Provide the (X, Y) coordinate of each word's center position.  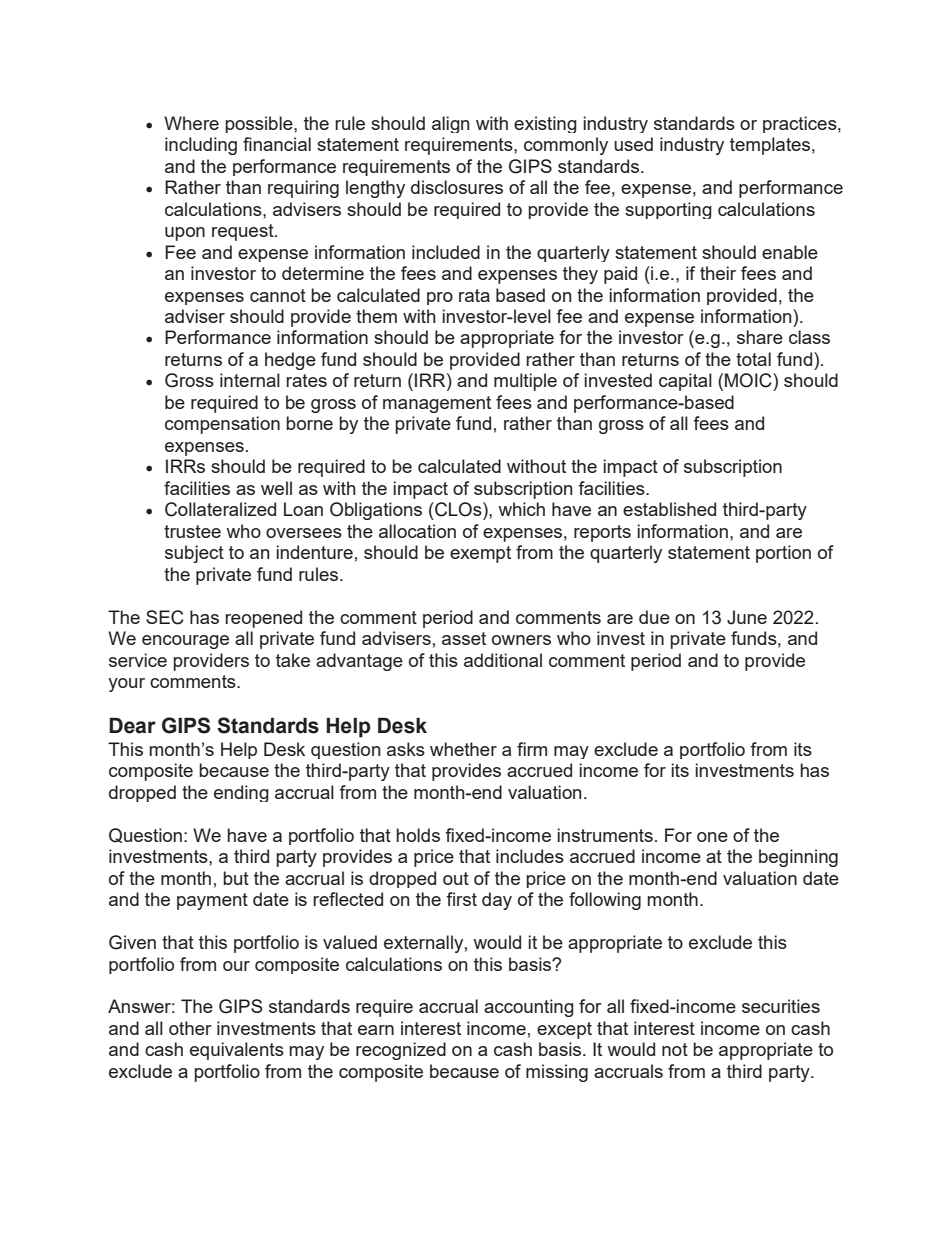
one (712, 837)
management (437, 404)
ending (241, 793)
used (633, 144)
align (450, 124)
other (190, 1028)
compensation (222, 425)
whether (463, 749)
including (201, 146)
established (669, 509)
